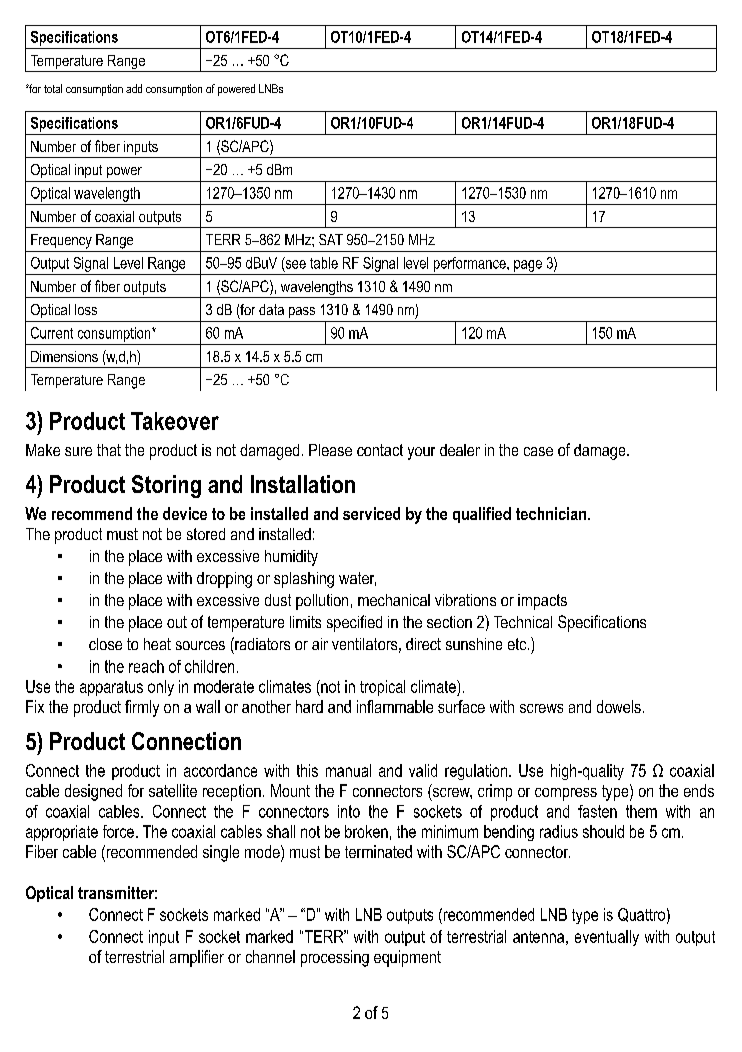  Describe the element at coordinates (105, 644) in the document. I see `close` at that location.
